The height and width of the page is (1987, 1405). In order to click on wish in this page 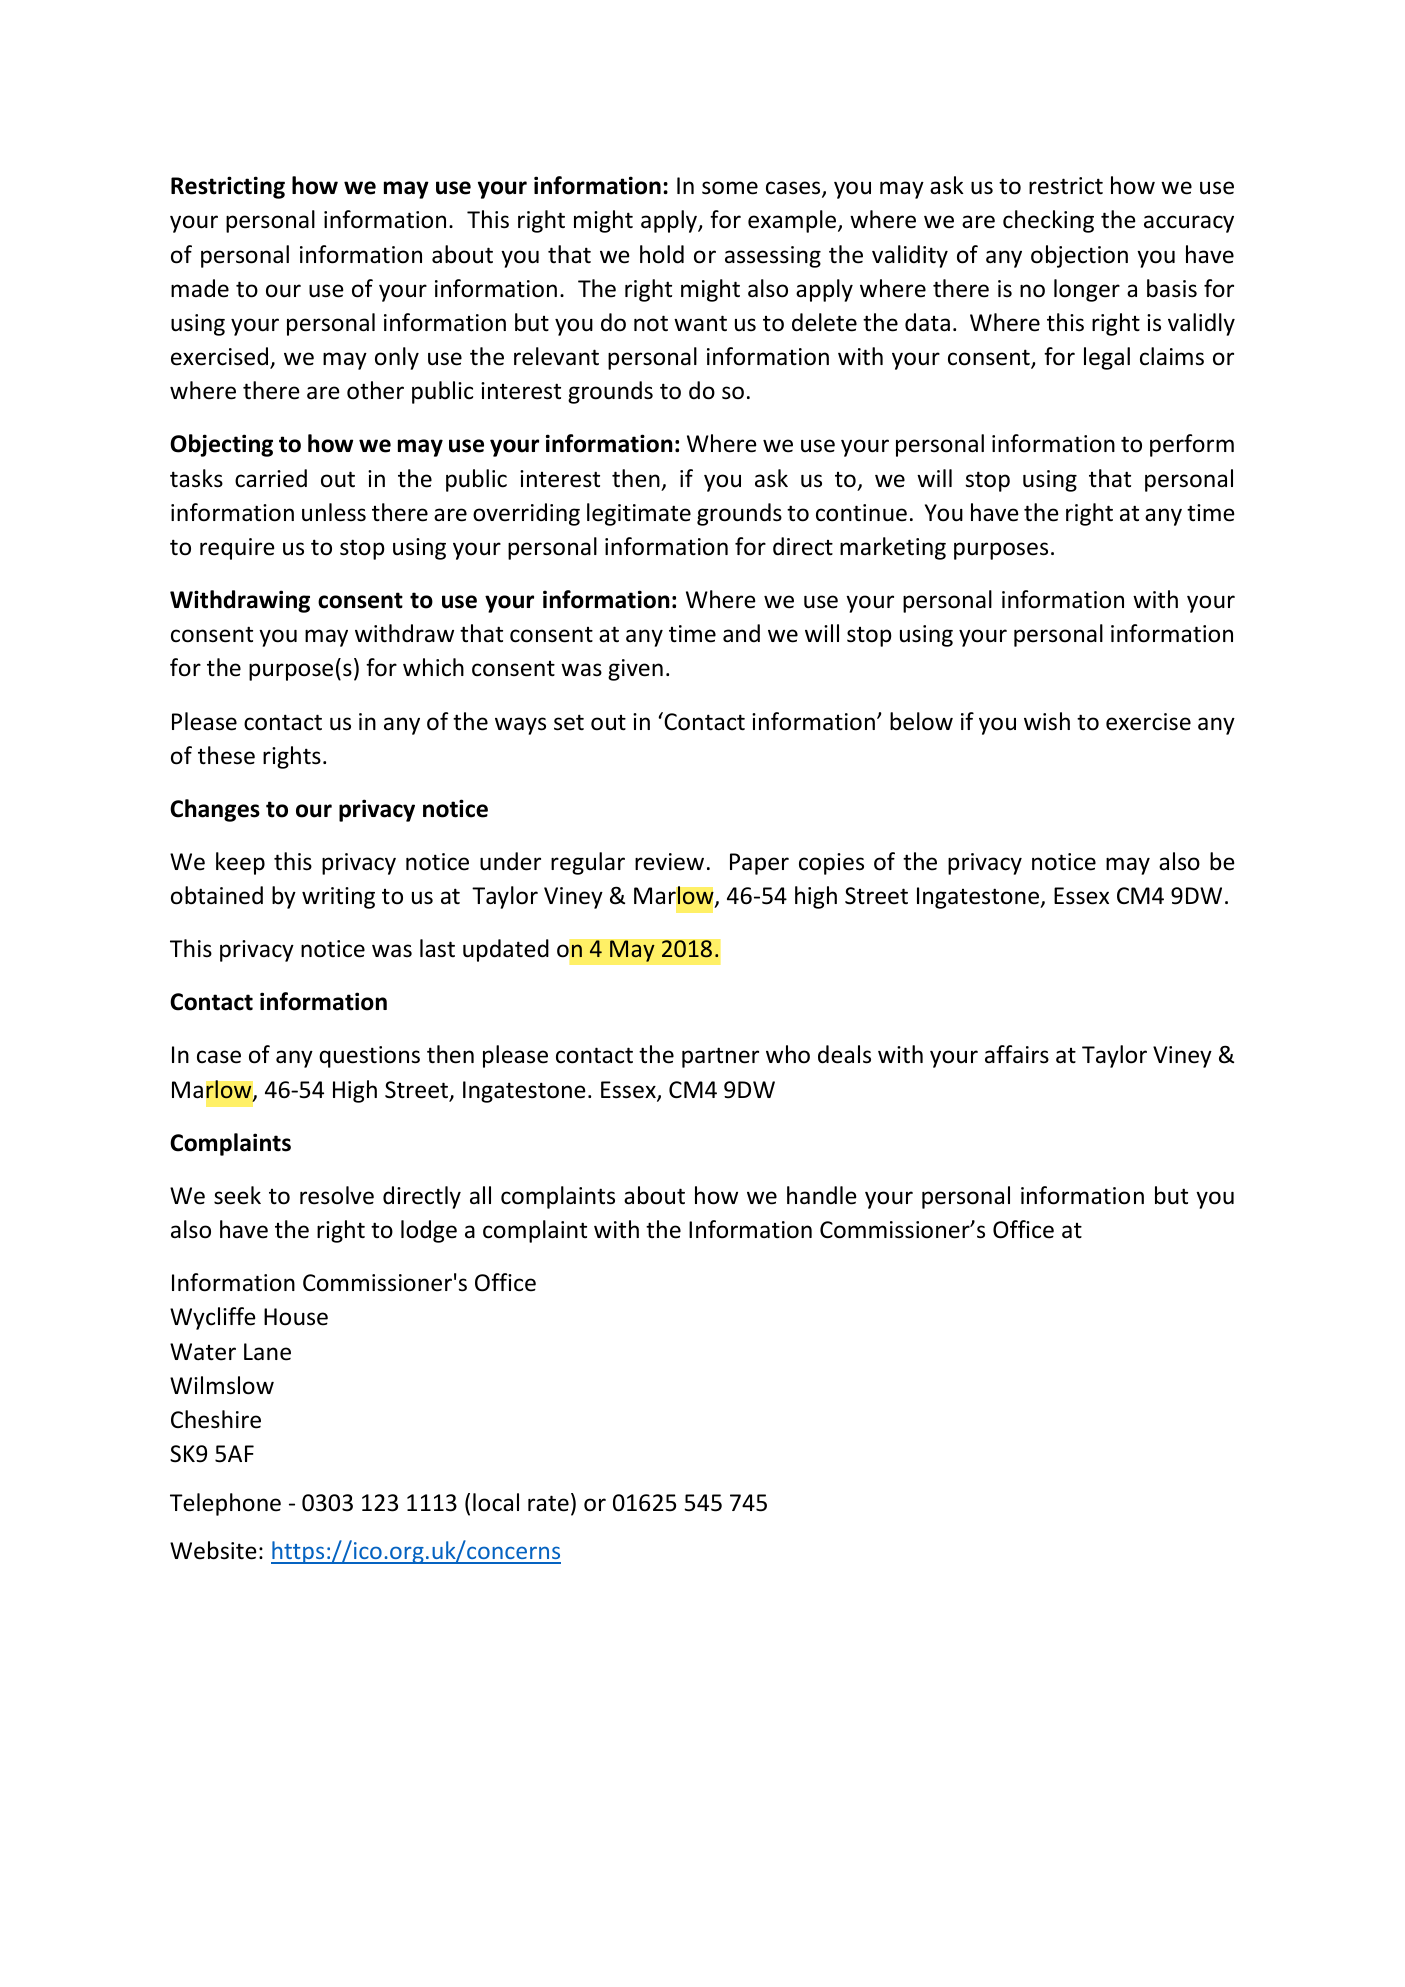, I will do `click(1047, 721)`.
